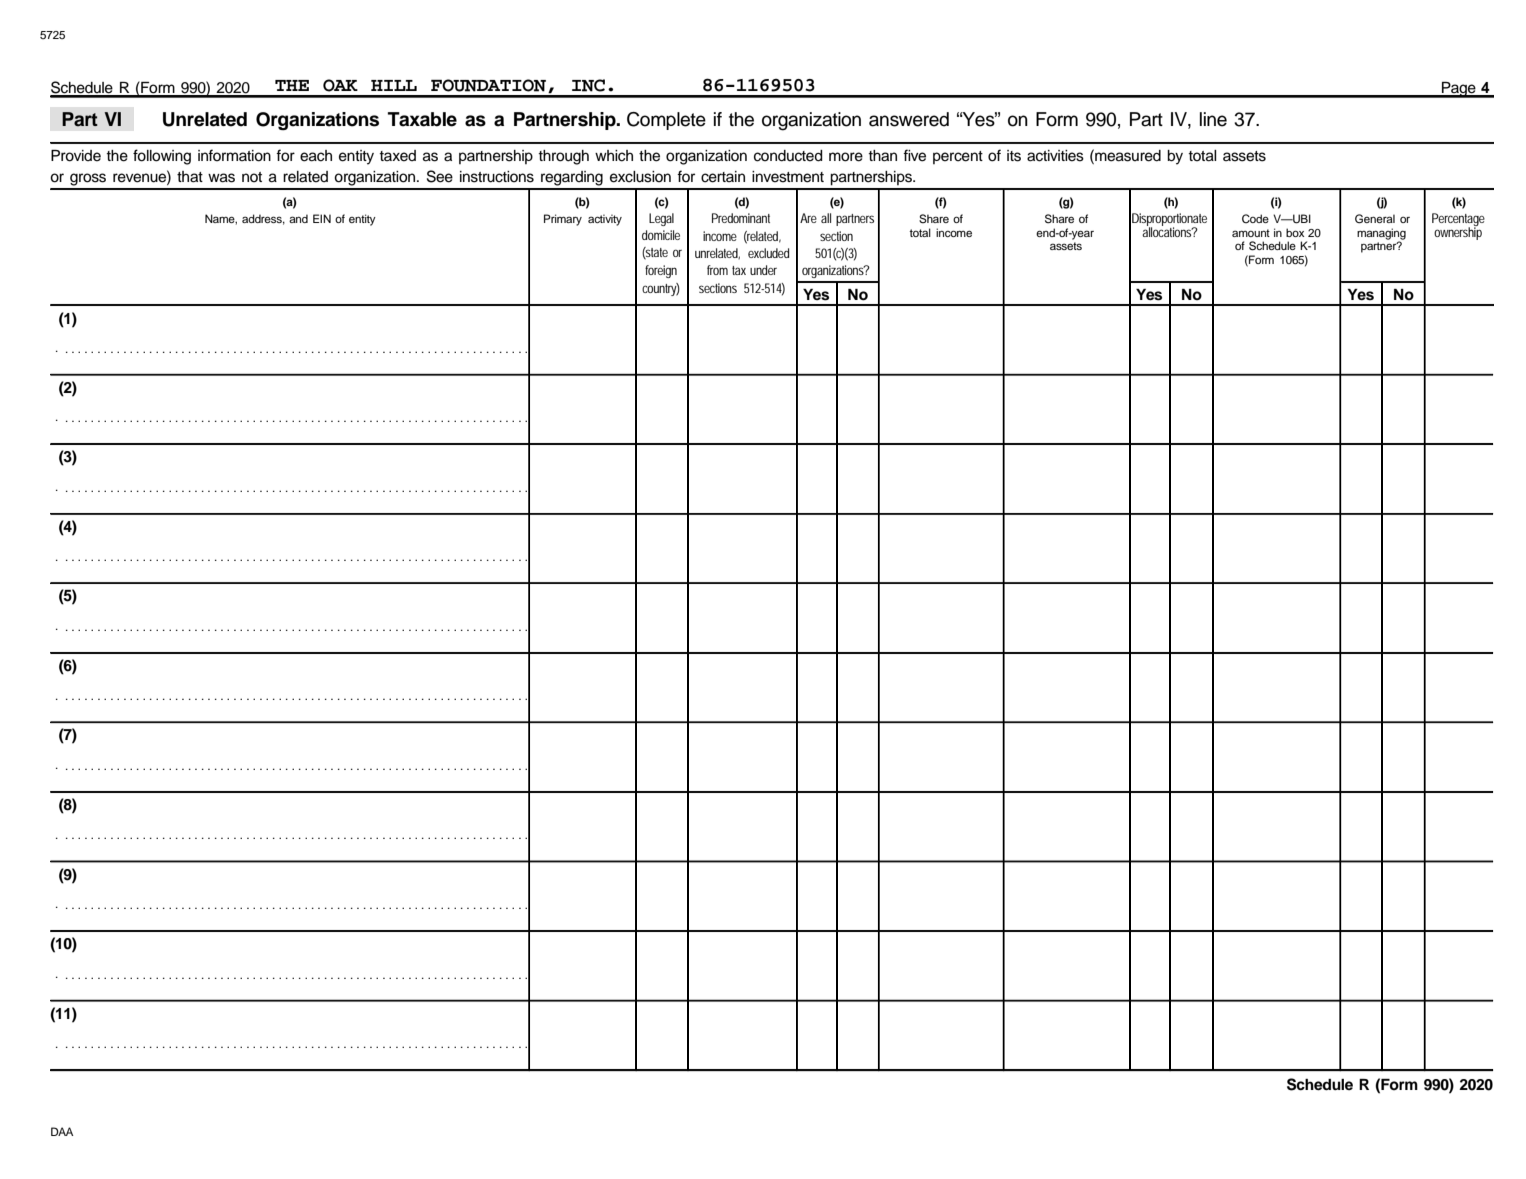 This page has width=1526, height=1179. Describe the element at coordinates (666, 121) in the page. I see `Complete` at that location.
